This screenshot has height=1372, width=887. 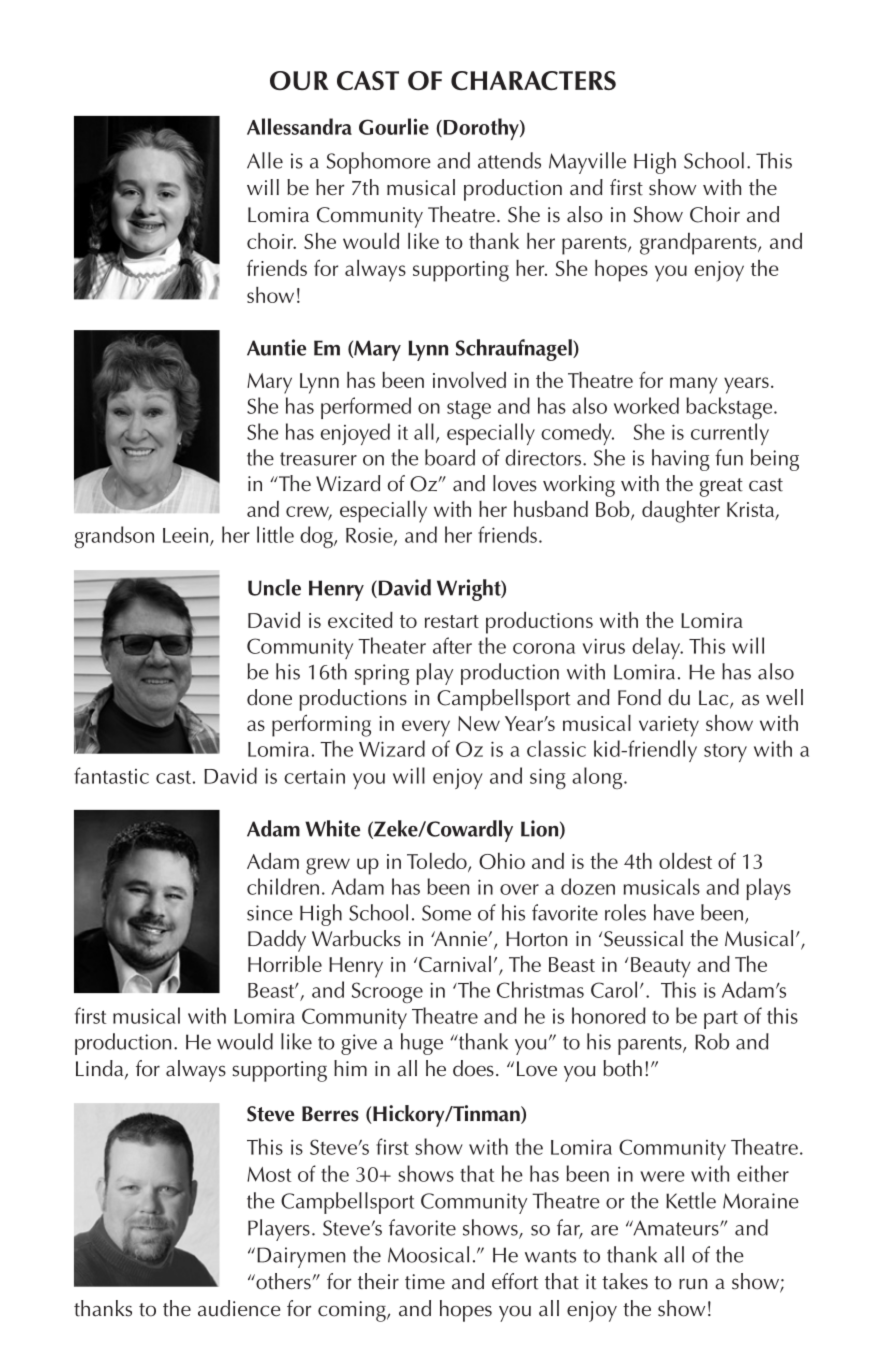 I want to click on run, so click(x=693, y=1284).
